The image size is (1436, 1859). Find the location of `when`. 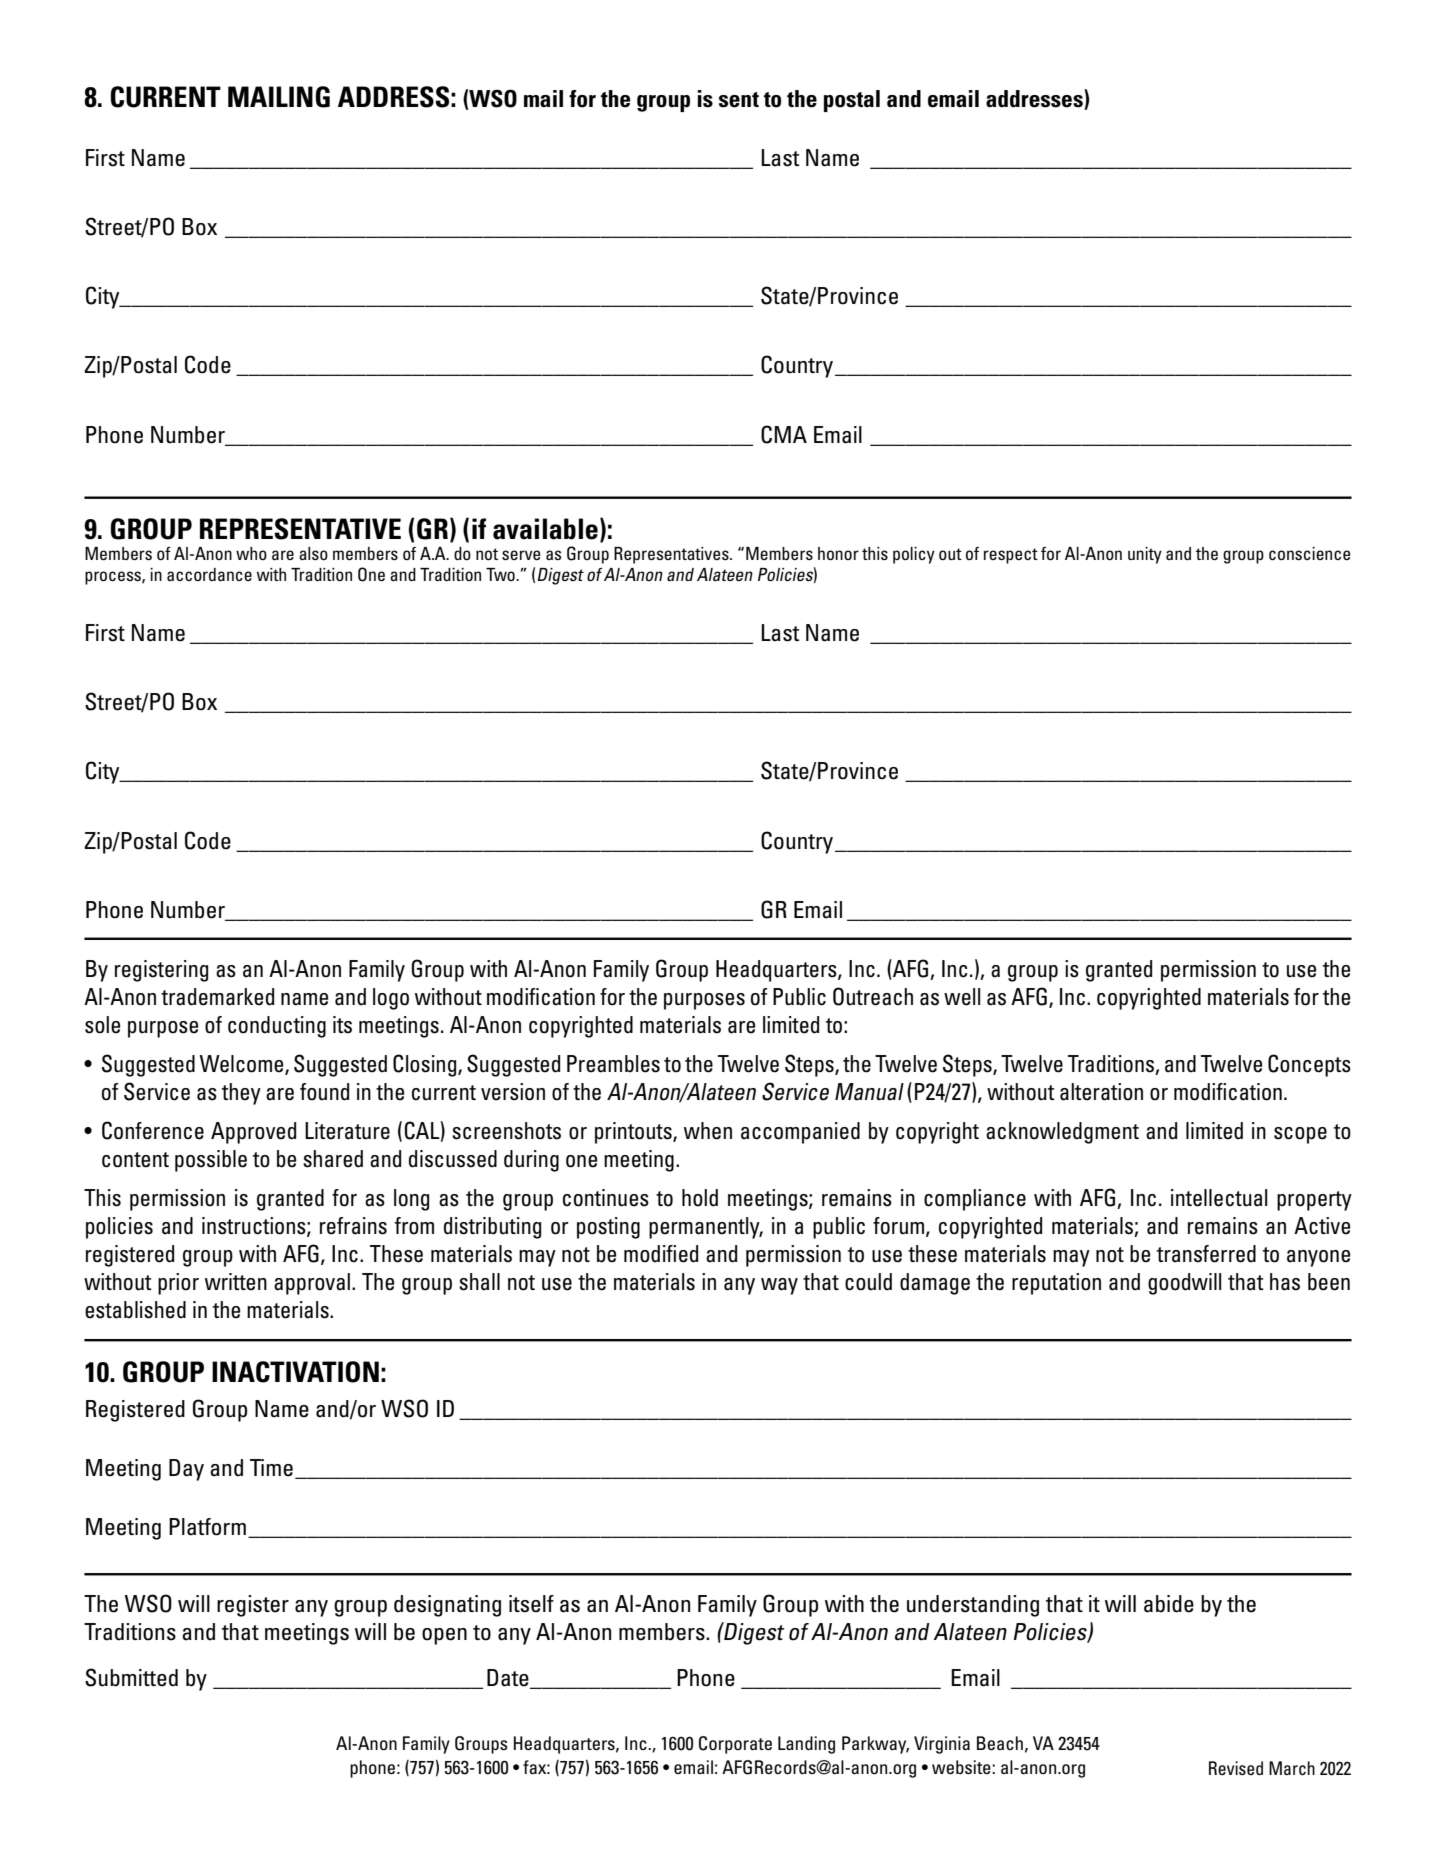

when is located at coordinates (708, 1131).
